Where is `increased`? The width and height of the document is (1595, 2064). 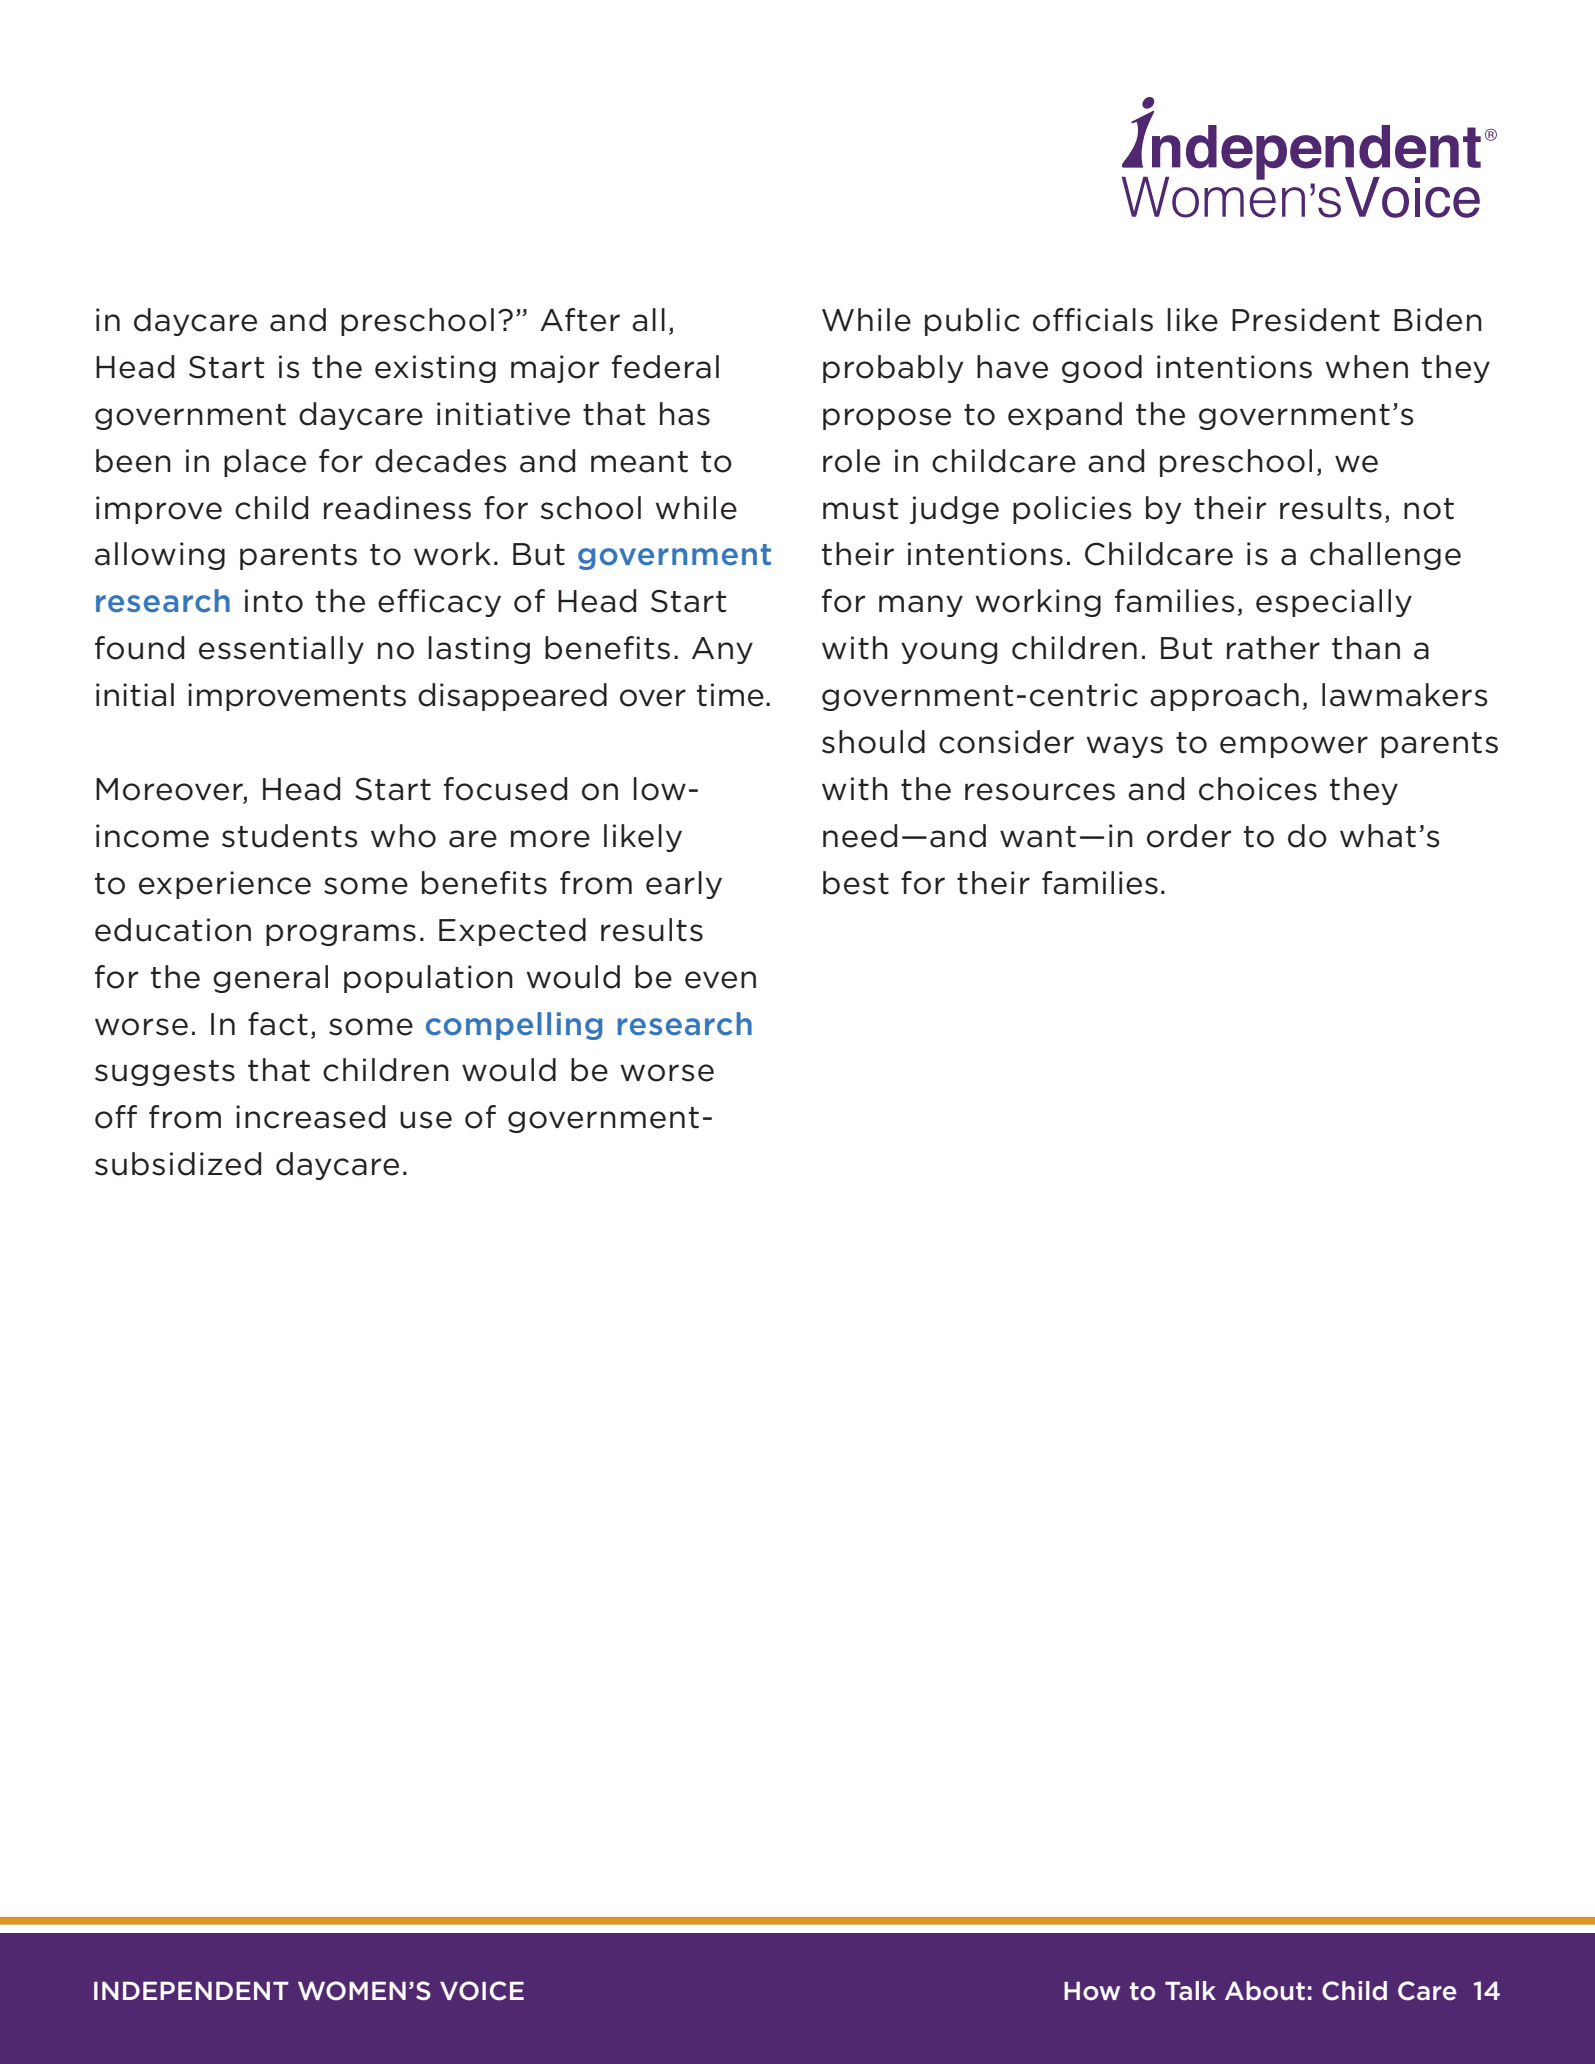
increased is located at coordinates (310, 1117).
